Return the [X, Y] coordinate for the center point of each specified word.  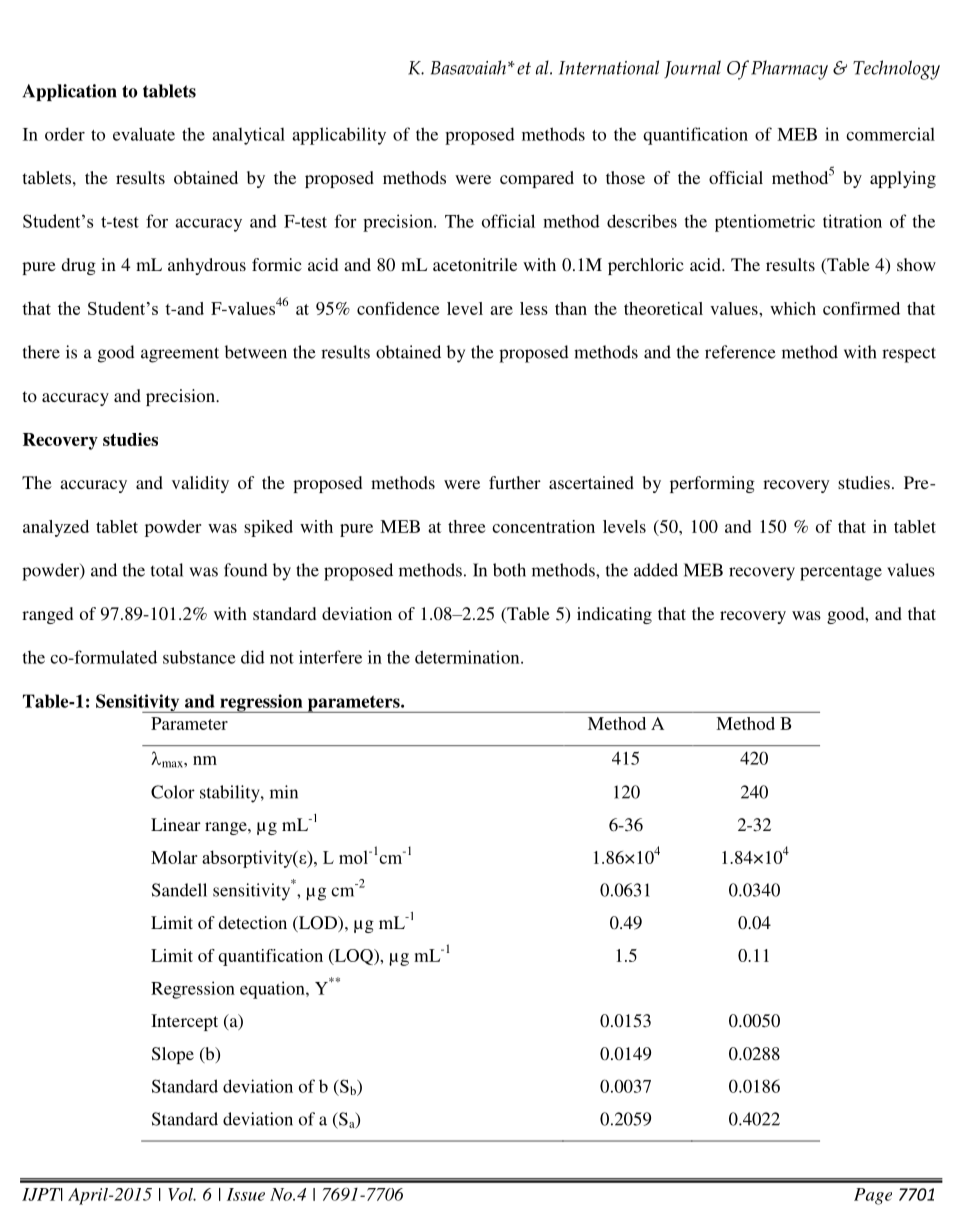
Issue [246, 1194]
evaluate [144, 134]
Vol [182, 1194]
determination [468, 657]
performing [712, 484]
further [515, 482]
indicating [614, 615]
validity [200, 484]
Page [873, 1196]
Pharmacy [789, 70]
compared [537, 179]
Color [173, 792]
